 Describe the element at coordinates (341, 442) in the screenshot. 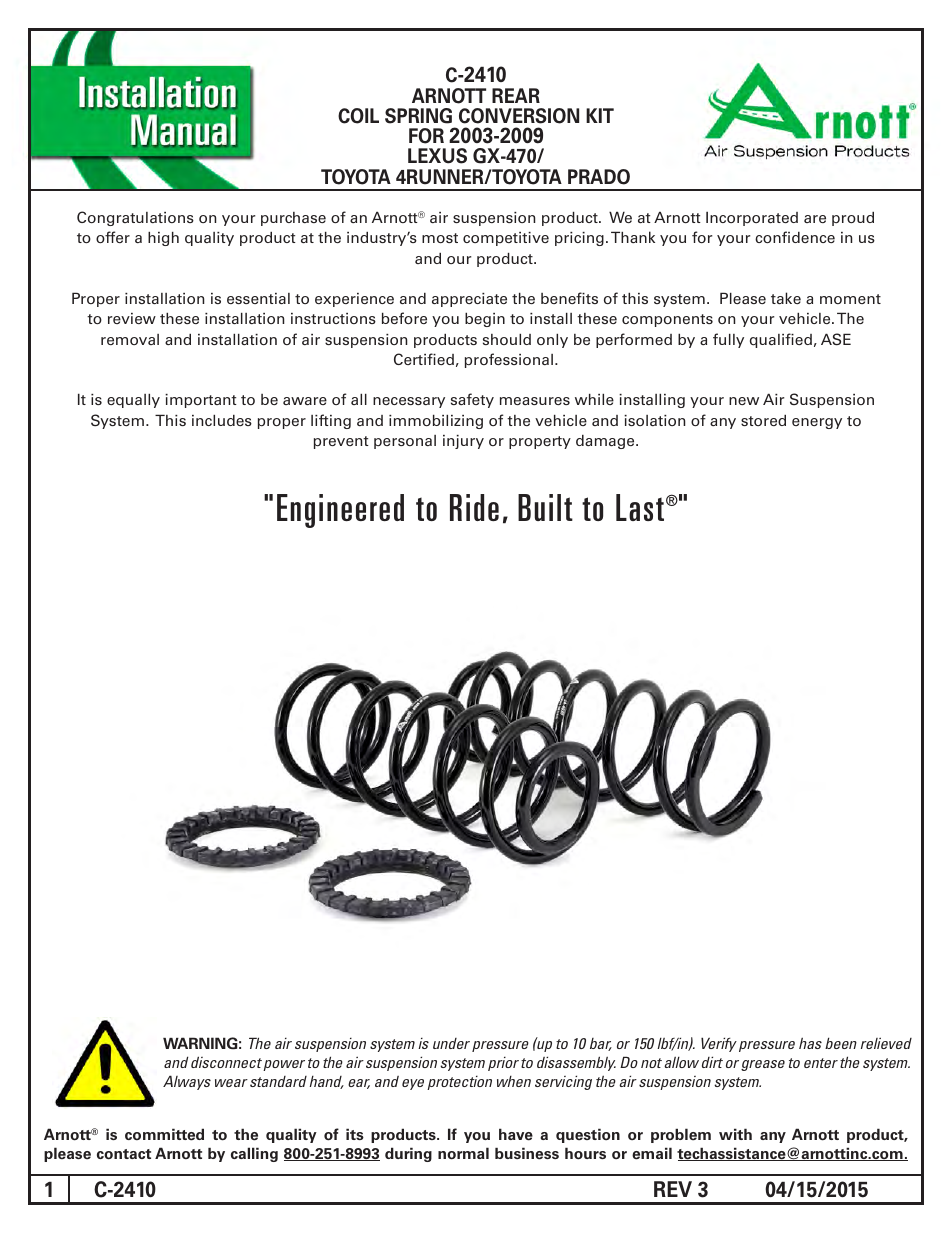

I see `prevent` at that location.
